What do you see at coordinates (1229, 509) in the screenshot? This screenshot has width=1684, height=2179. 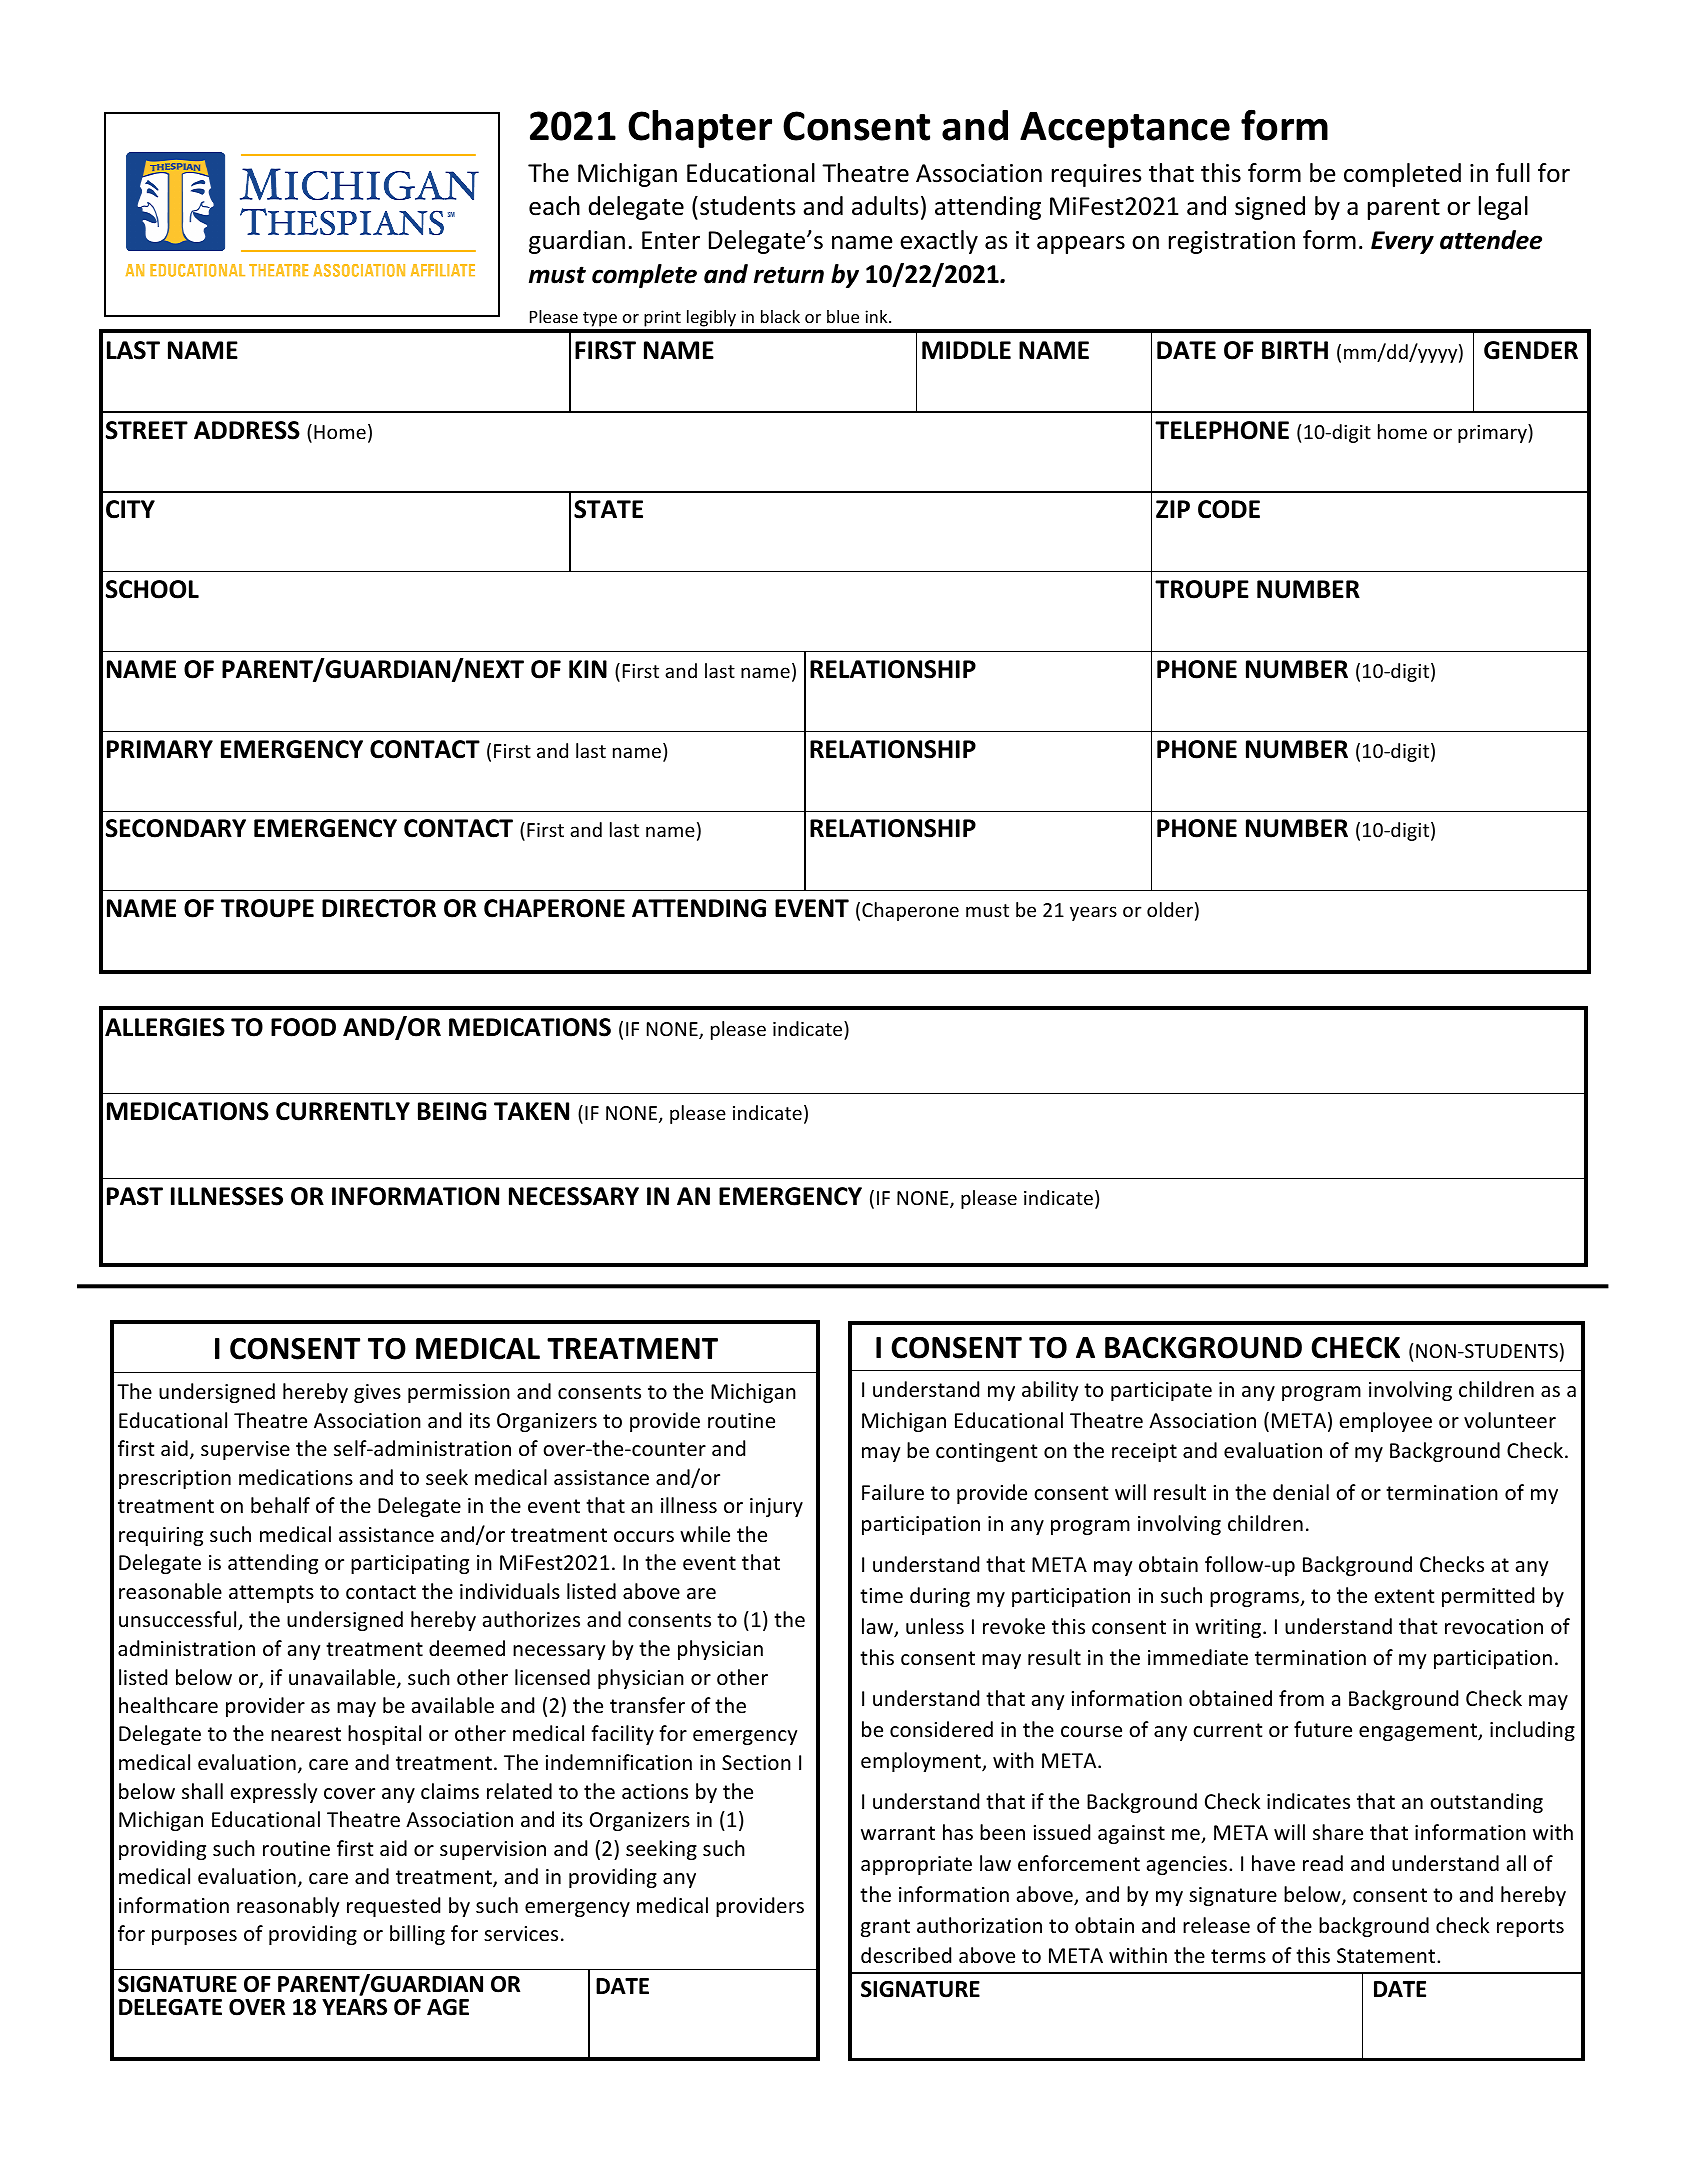 I see `CODE` at bounding box center [1229, 509].
